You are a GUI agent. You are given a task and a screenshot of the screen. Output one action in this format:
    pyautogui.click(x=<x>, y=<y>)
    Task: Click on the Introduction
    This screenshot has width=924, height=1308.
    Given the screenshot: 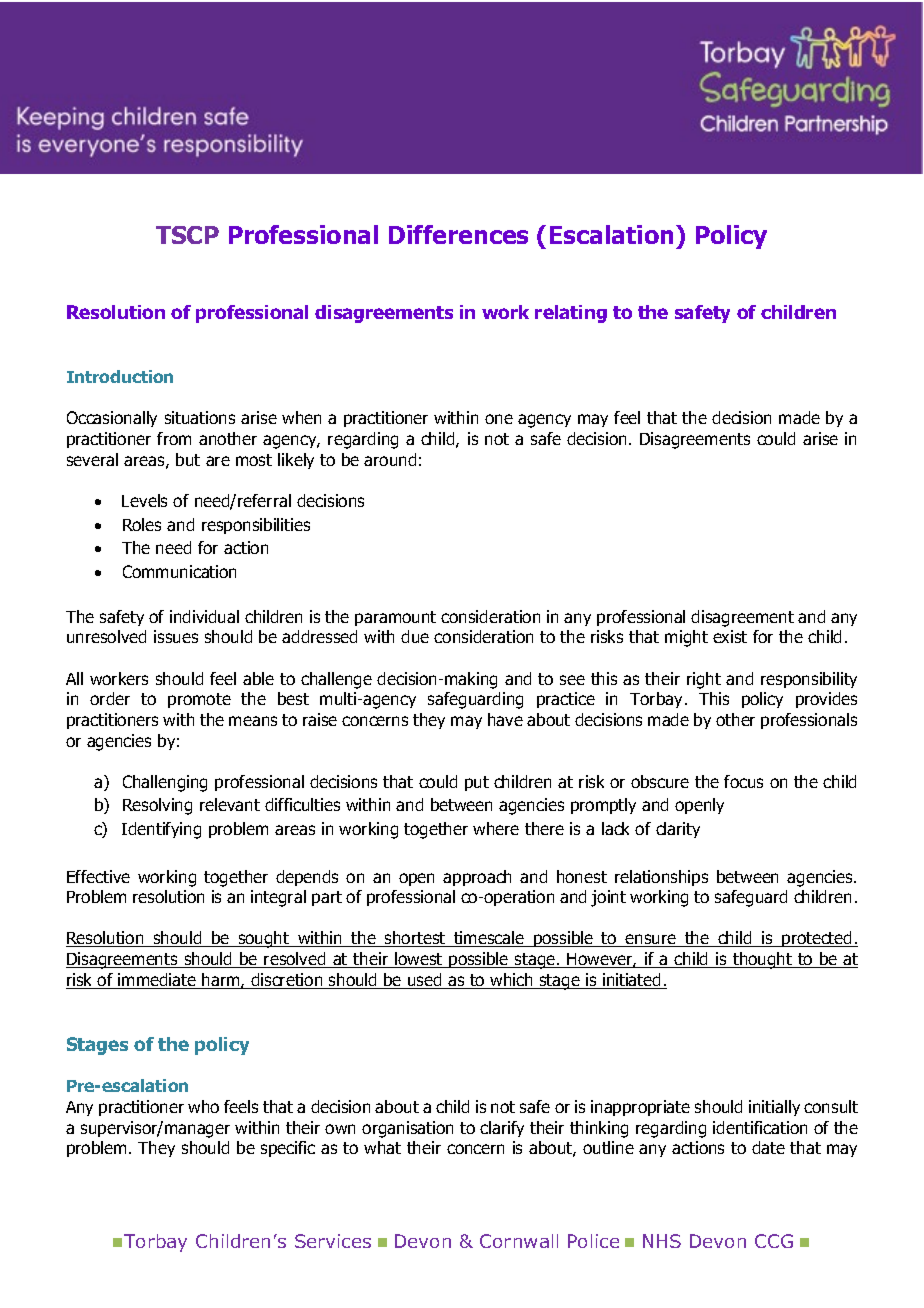 What is the action you would take?
    pyautogui.click(x=120, y=376)
